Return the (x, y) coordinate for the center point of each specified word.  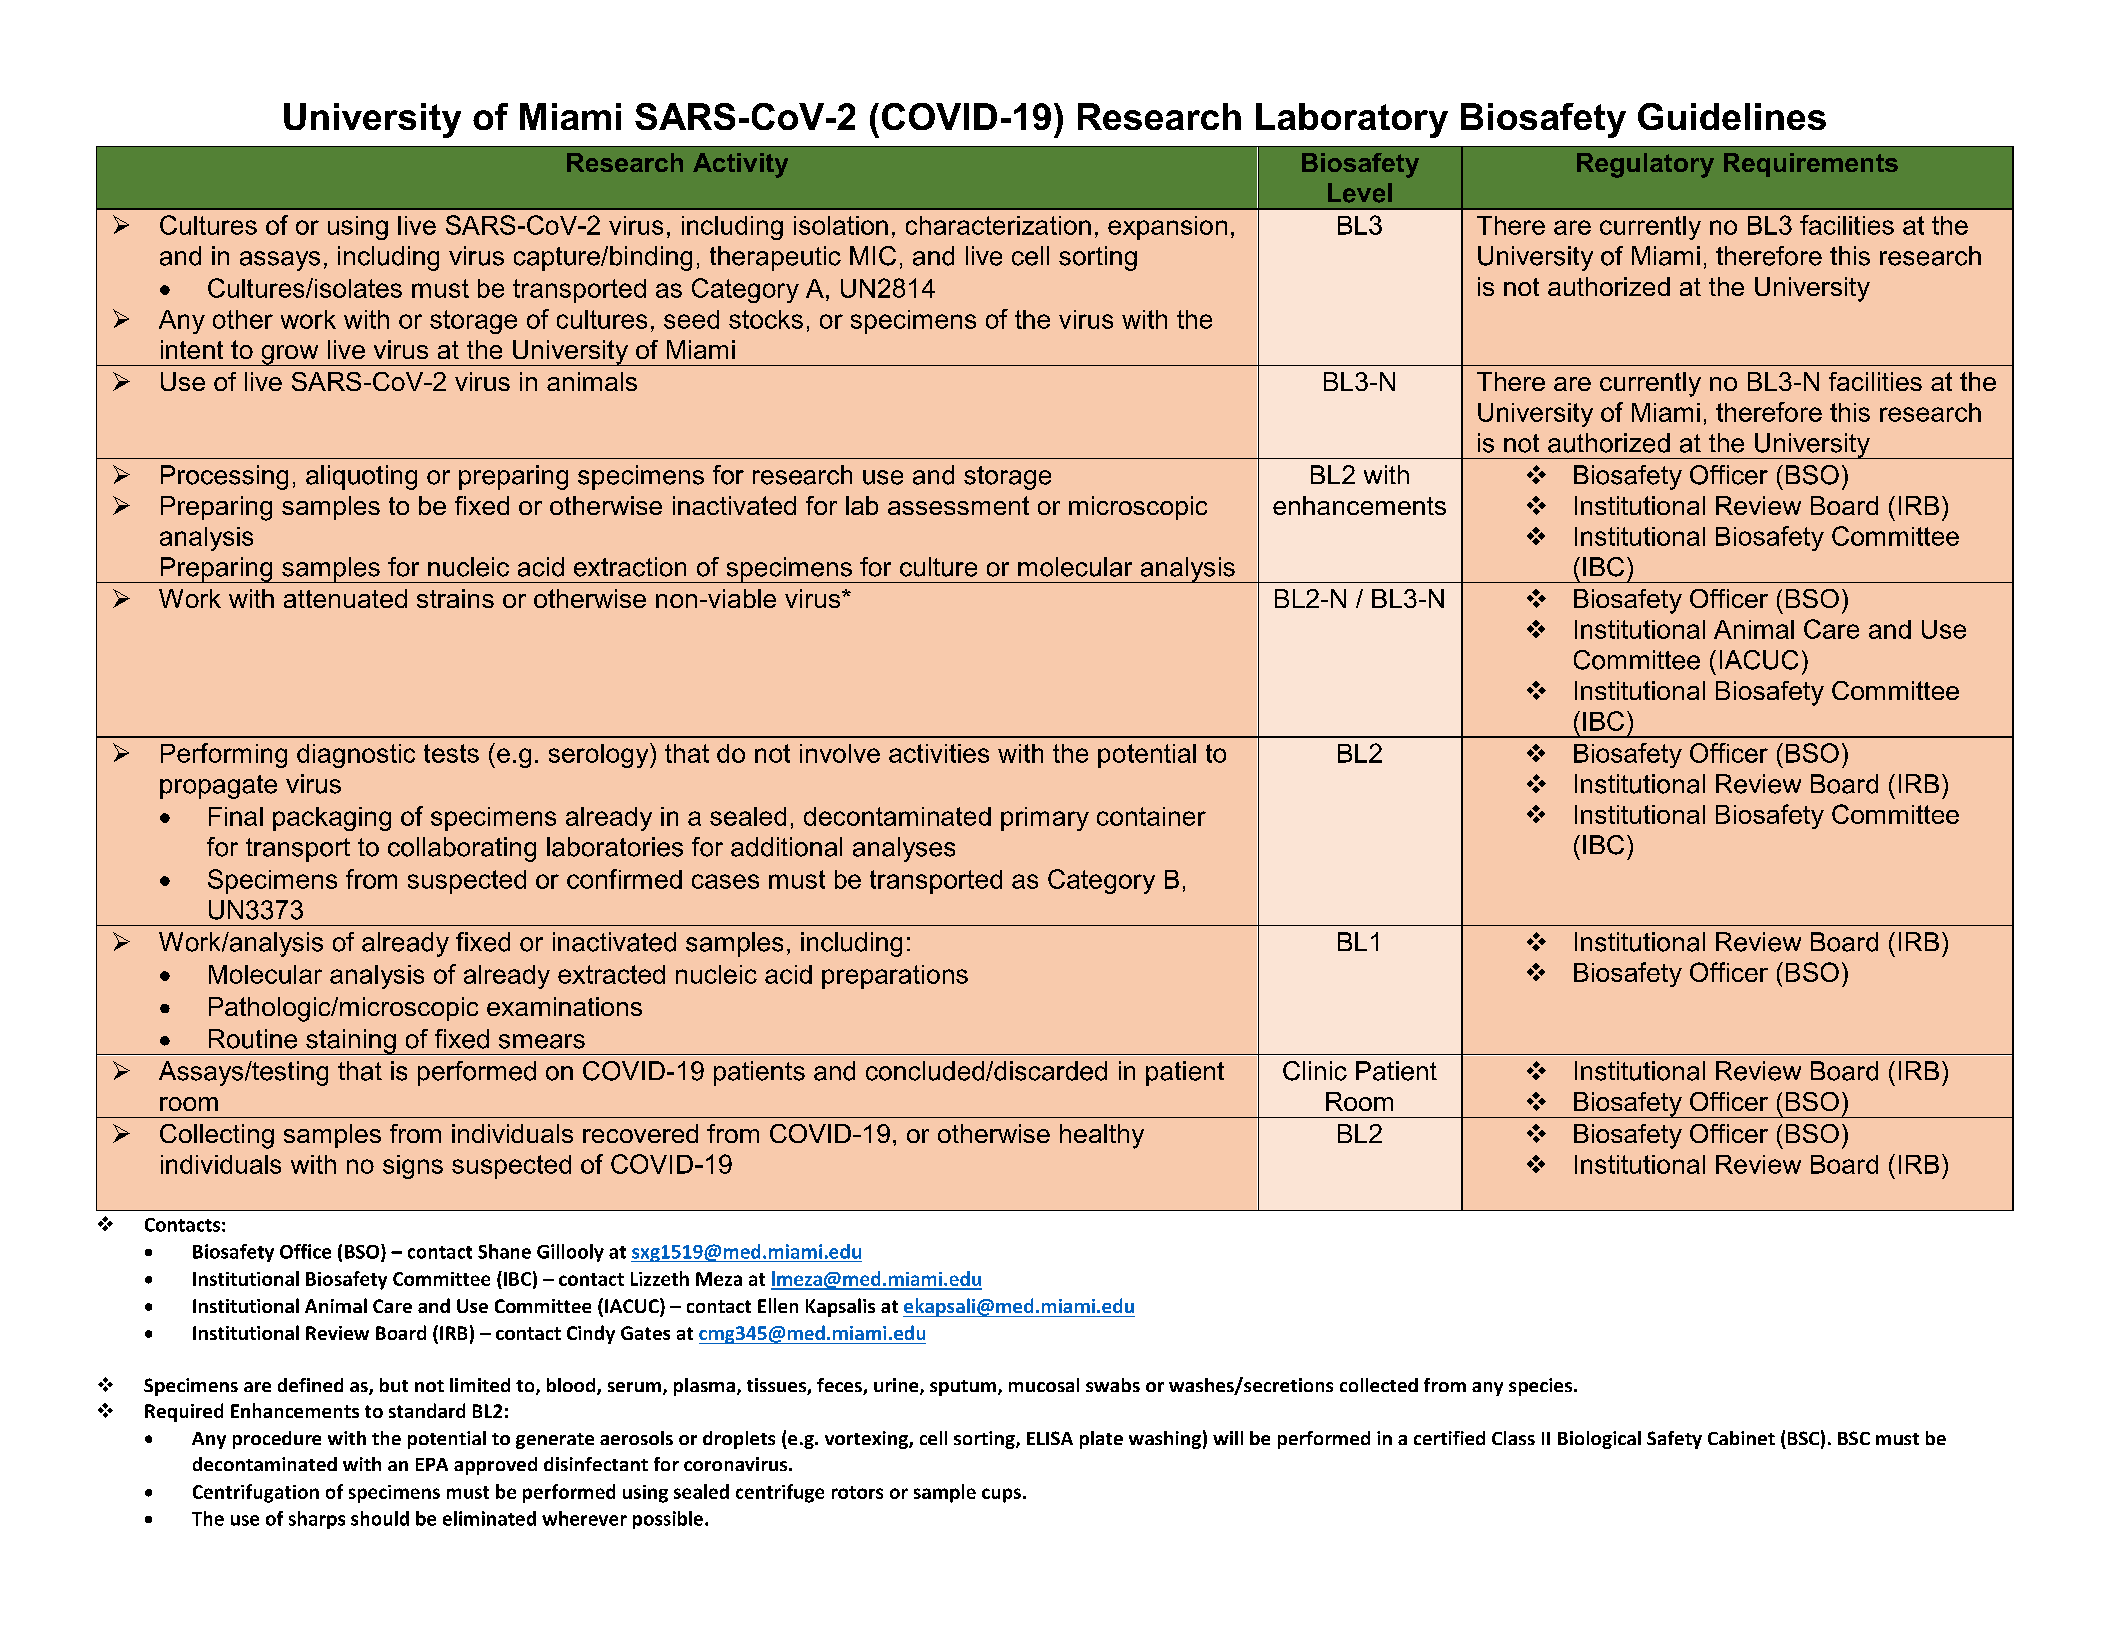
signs (413, 1167)
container (1151, 816)
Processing (224, 477)
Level (1360, 193)
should (380, 1518)
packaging (332, 819)
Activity (740, 165)
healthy (1102, 1136)
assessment (958, 505)
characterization (998, 225)
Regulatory (1645, 165)
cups (1001, 1495)
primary (1045, 819)
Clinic (1315, 1071)
